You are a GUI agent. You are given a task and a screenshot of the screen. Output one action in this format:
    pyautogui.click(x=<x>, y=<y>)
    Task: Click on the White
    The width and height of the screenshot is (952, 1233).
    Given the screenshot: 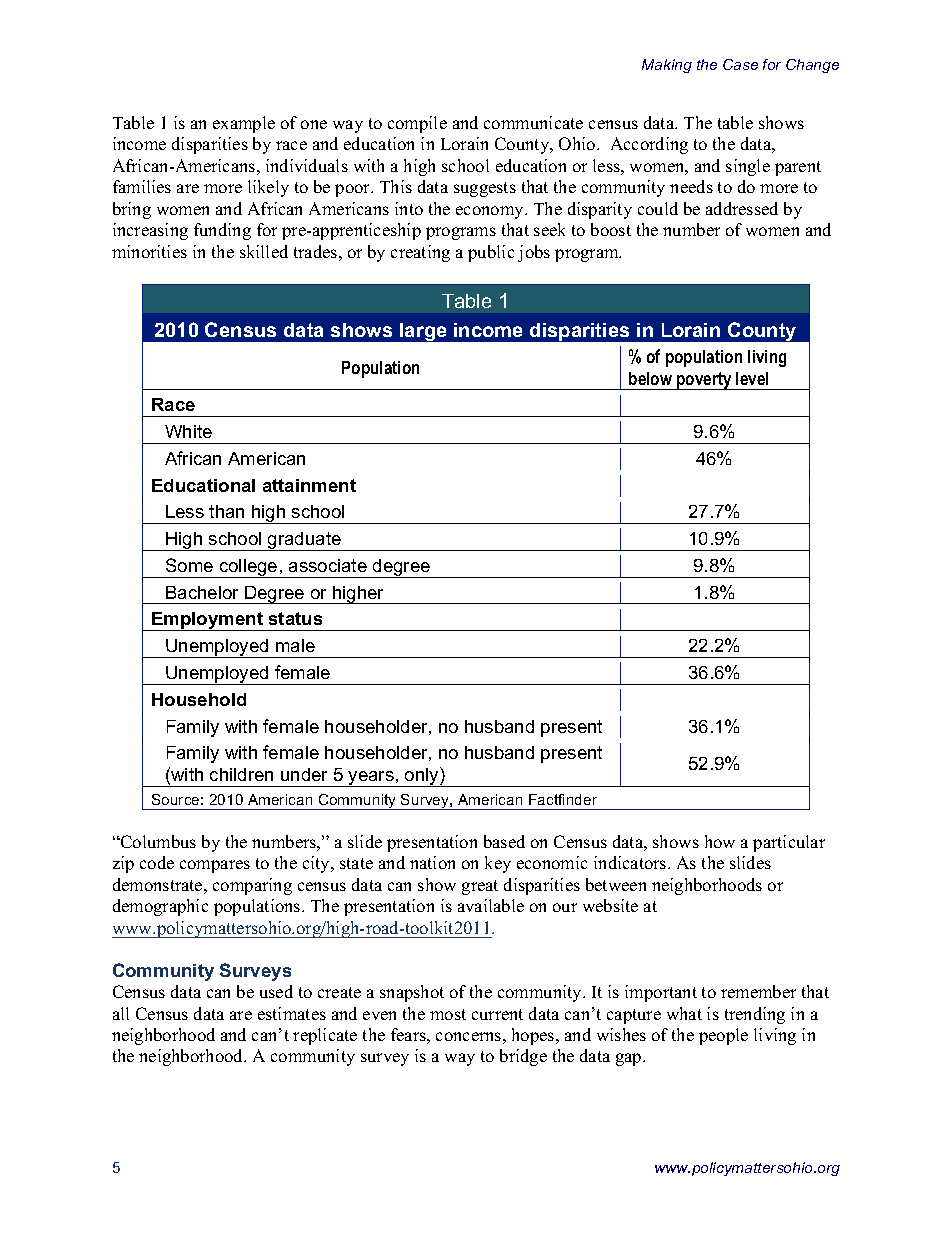 What is the action you would take?
    pyautogui.click(x=188, y=431)
